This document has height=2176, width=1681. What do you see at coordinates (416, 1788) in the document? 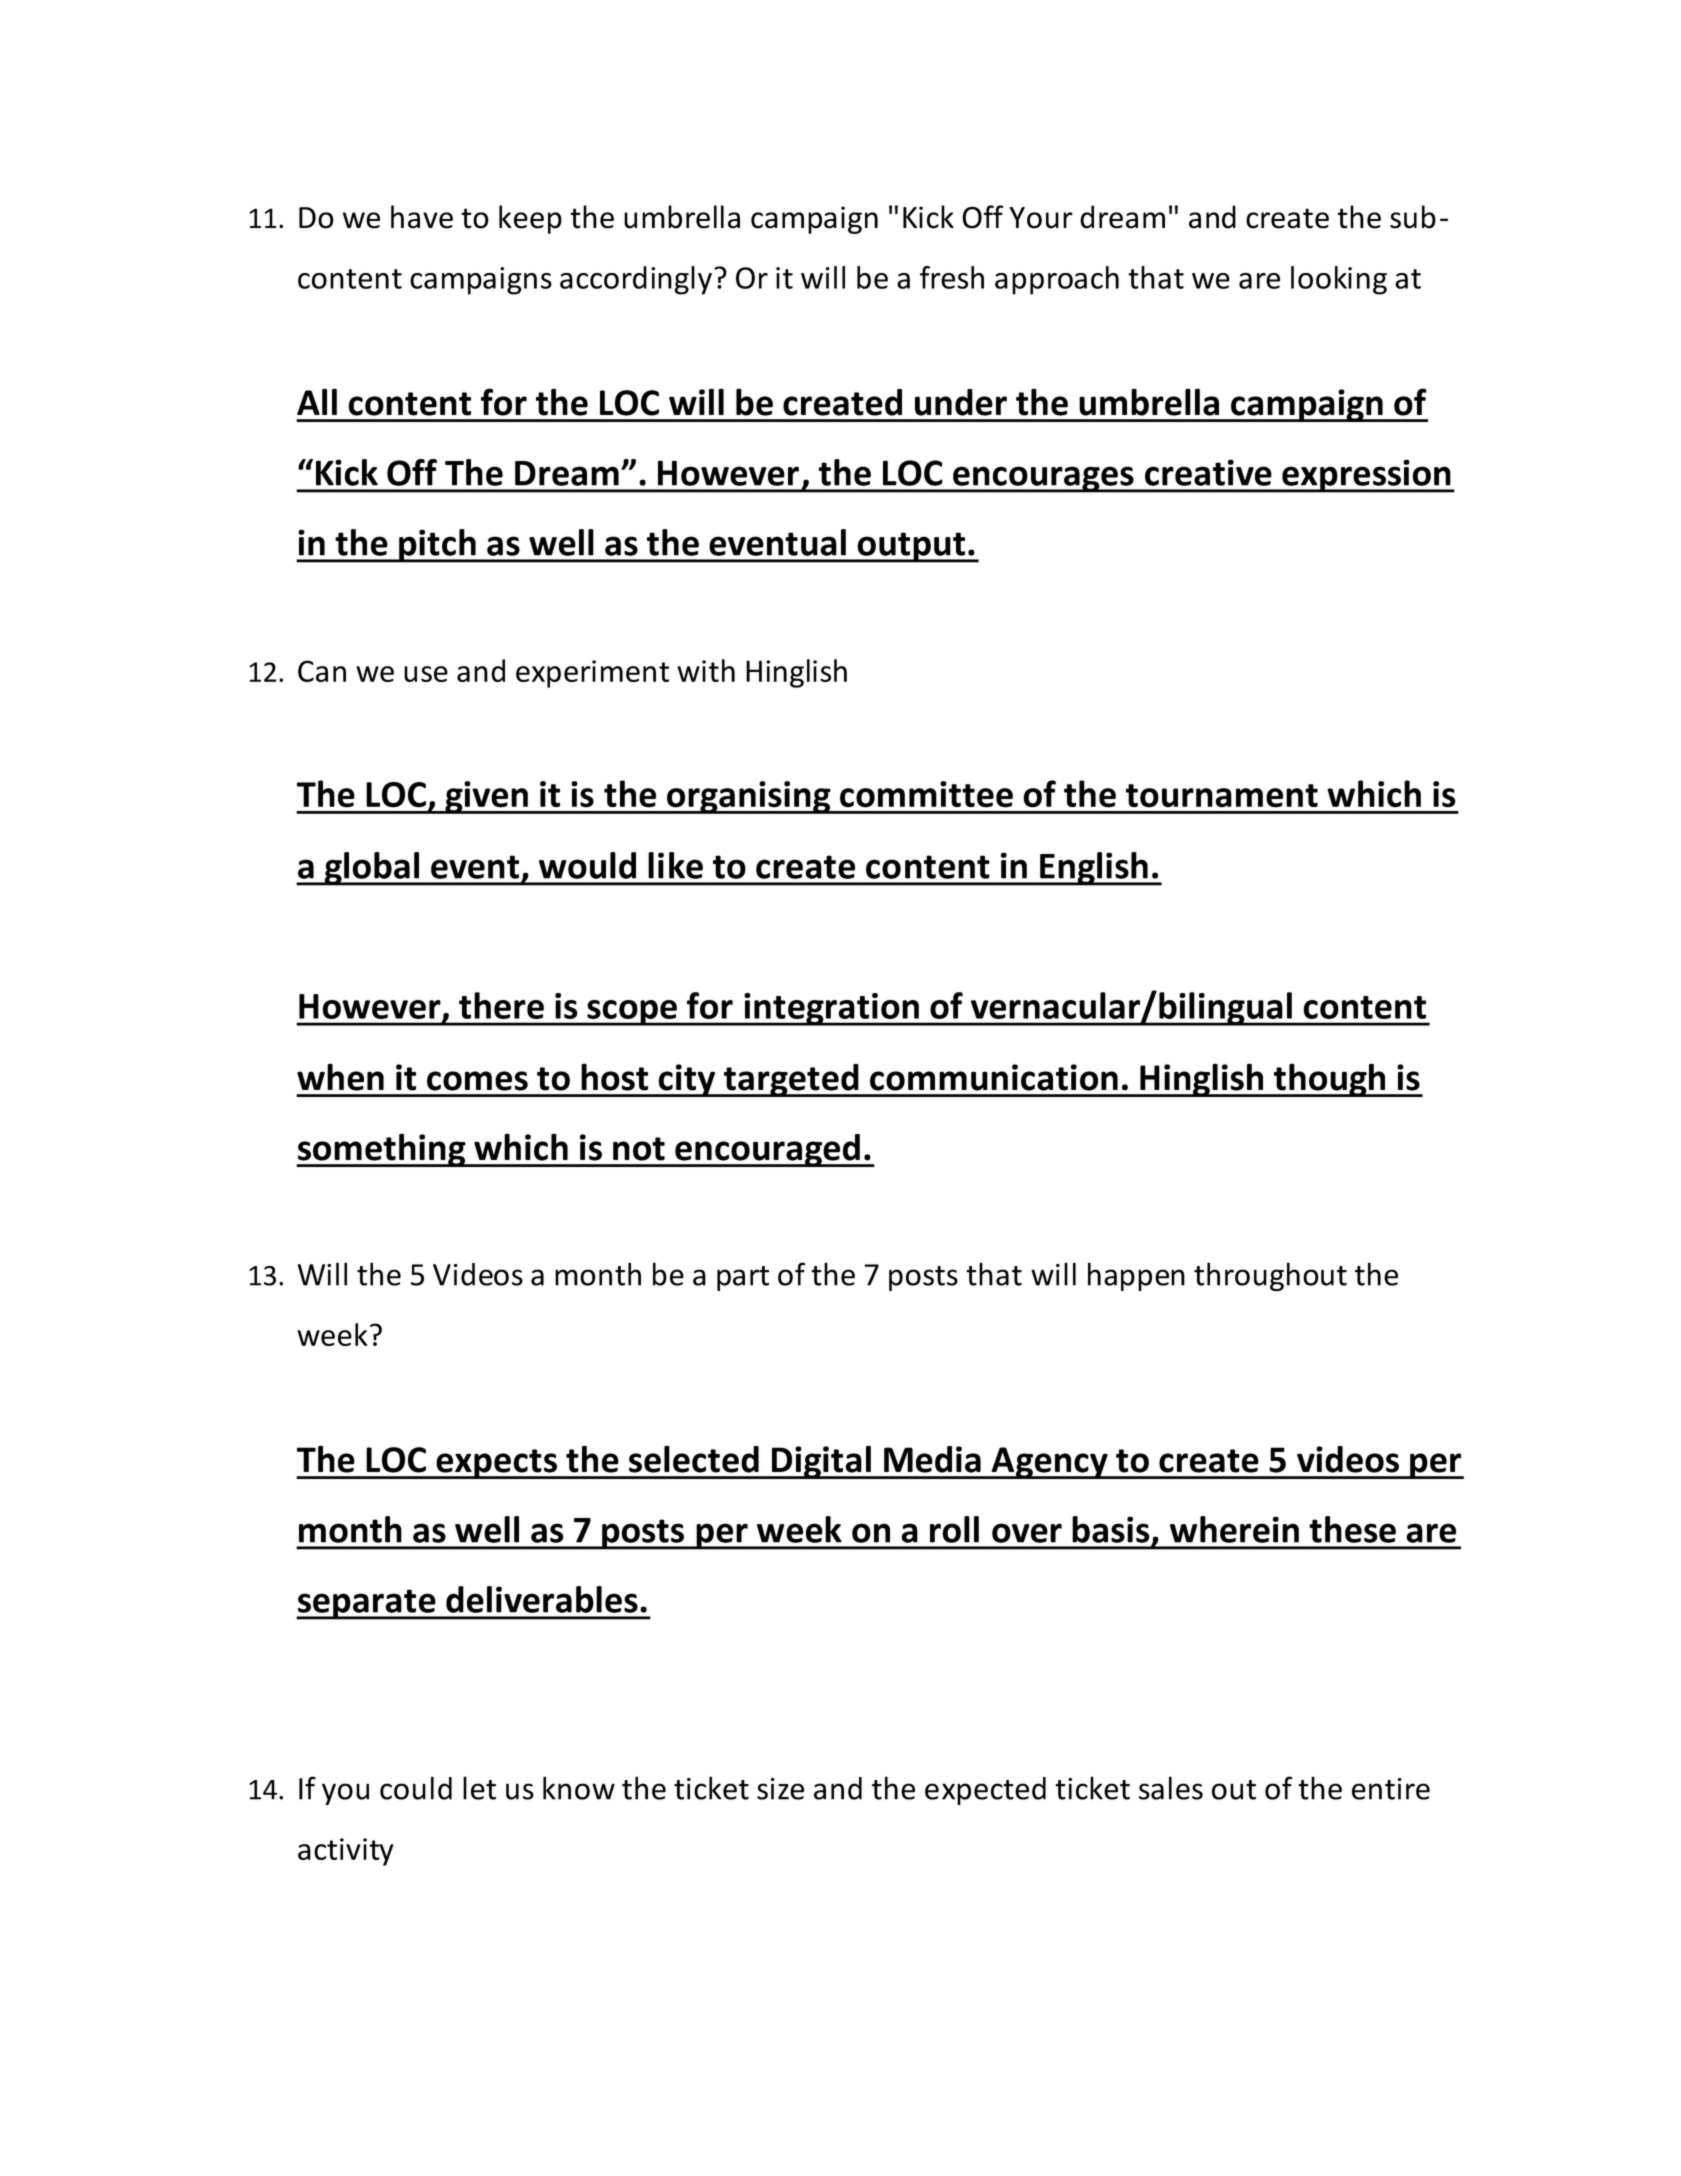
I see `could` at bounding box center [416, 1788].
